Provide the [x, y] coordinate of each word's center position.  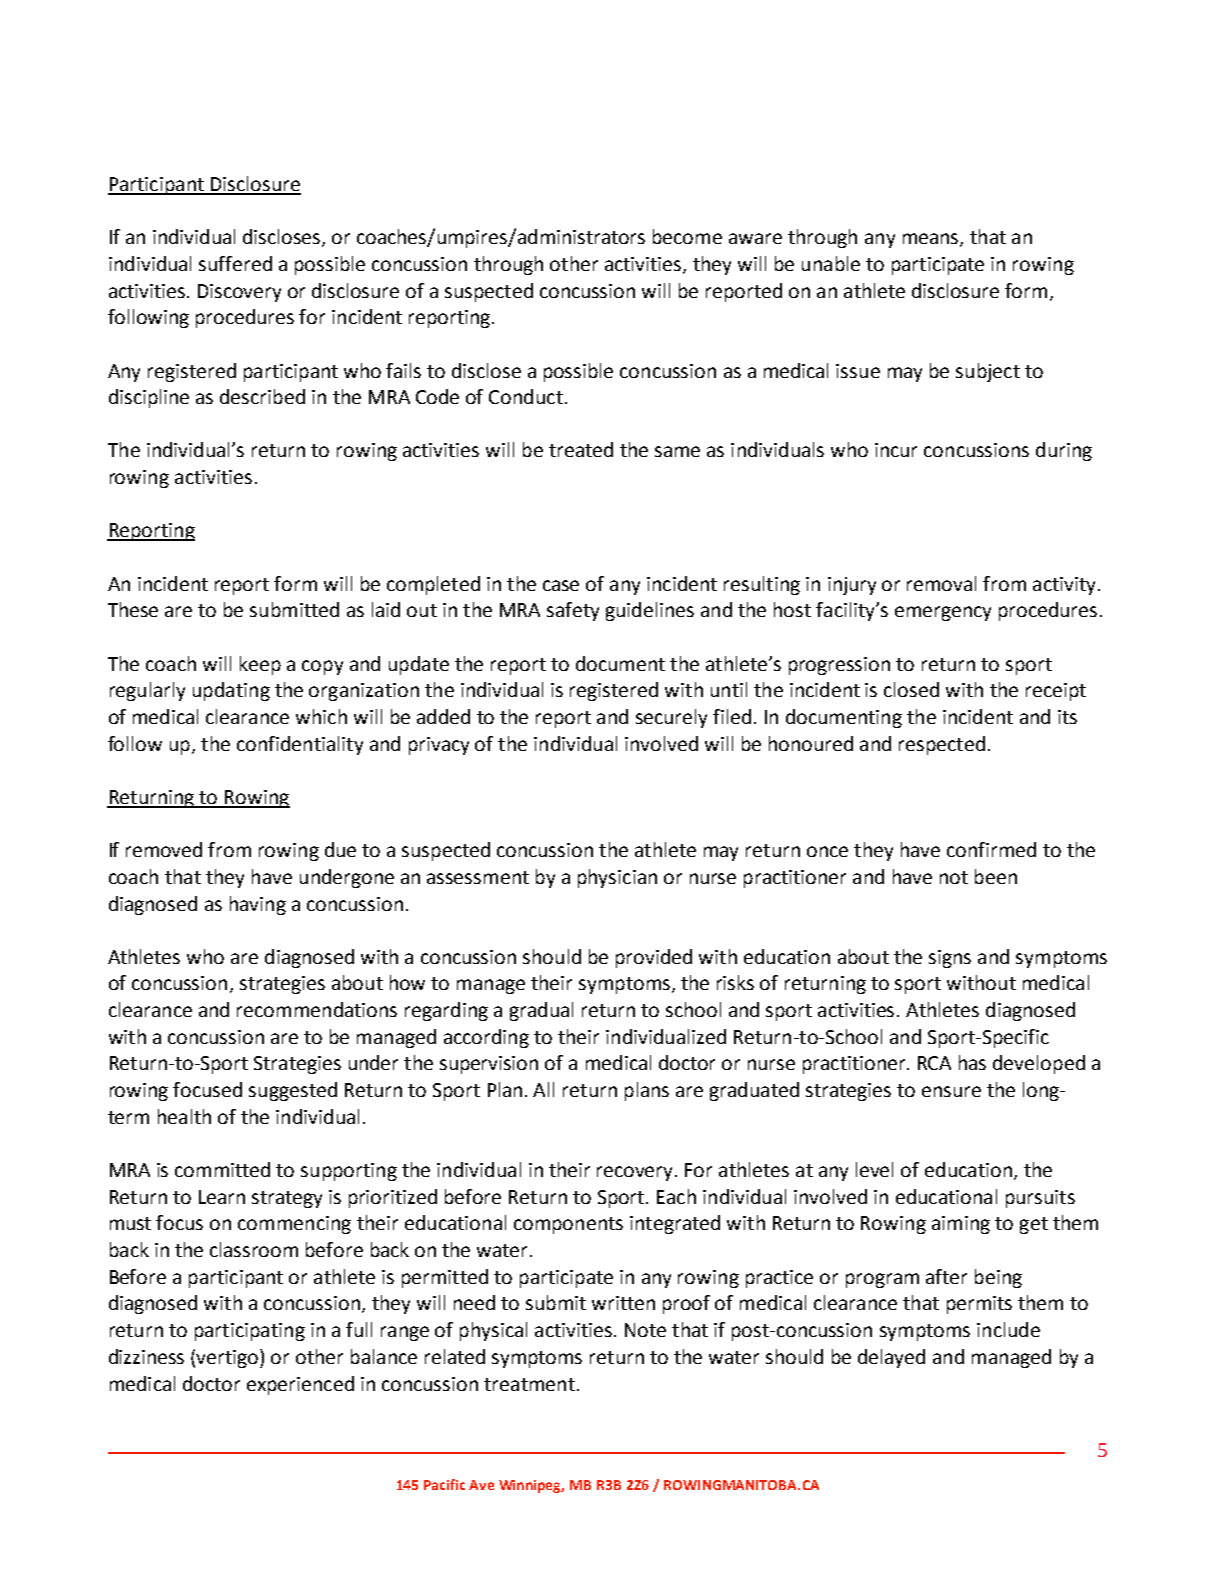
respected [942, 745]
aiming [961, 1225]
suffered [235, 263]
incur [896, 450]
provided [654, 958]
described [262, 396]
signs [950, 959]
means [932, 240]
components [568, 1225]
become [687, 236]
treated [581, 449]
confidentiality [300, 745]
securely [671, 718]
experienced [300, 1385]
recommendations [317, 1009]
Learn [222, 1197]
